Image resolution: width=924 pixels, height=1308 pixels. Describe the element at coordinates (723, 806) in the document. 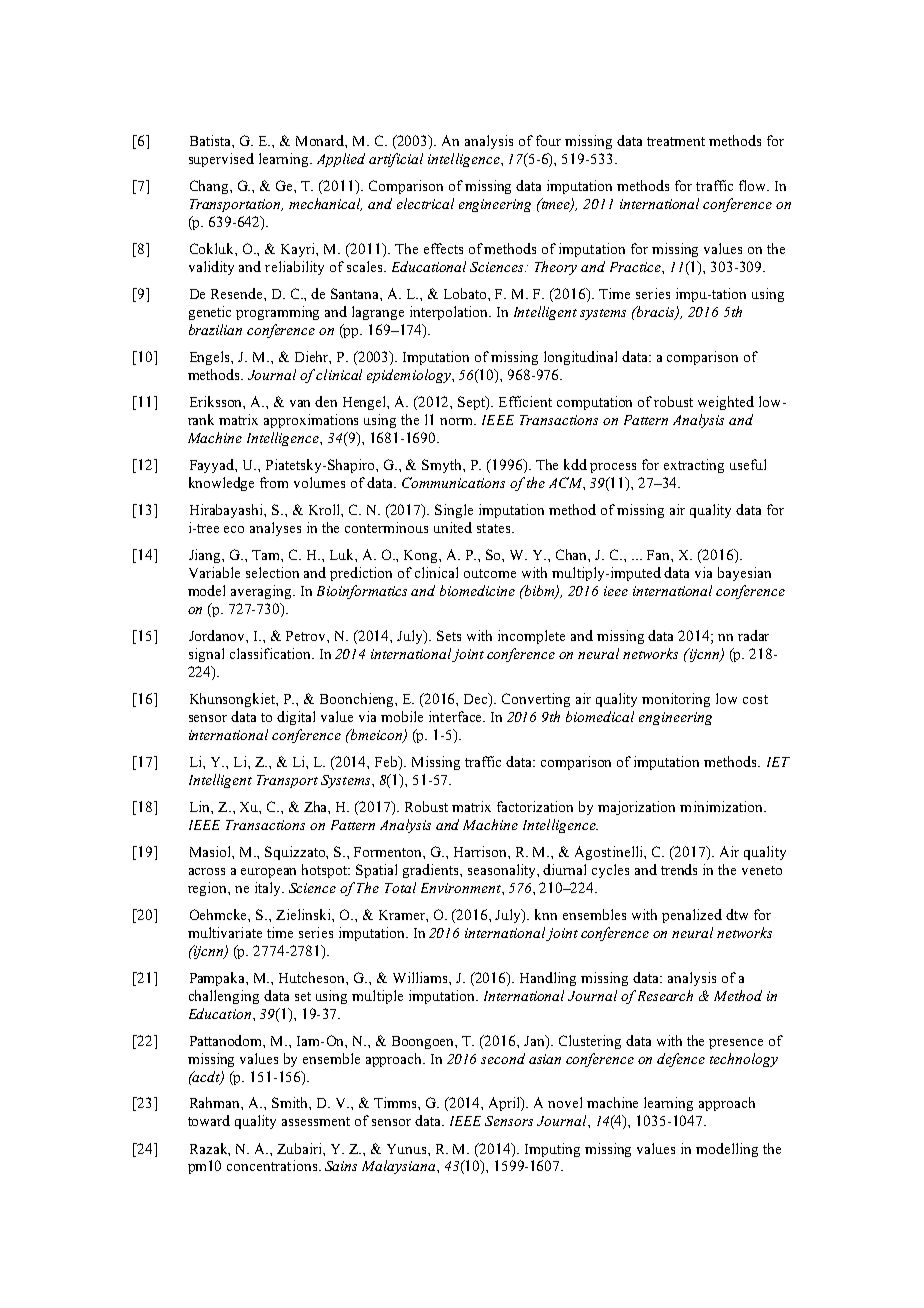

I see `minimization` at that location.
